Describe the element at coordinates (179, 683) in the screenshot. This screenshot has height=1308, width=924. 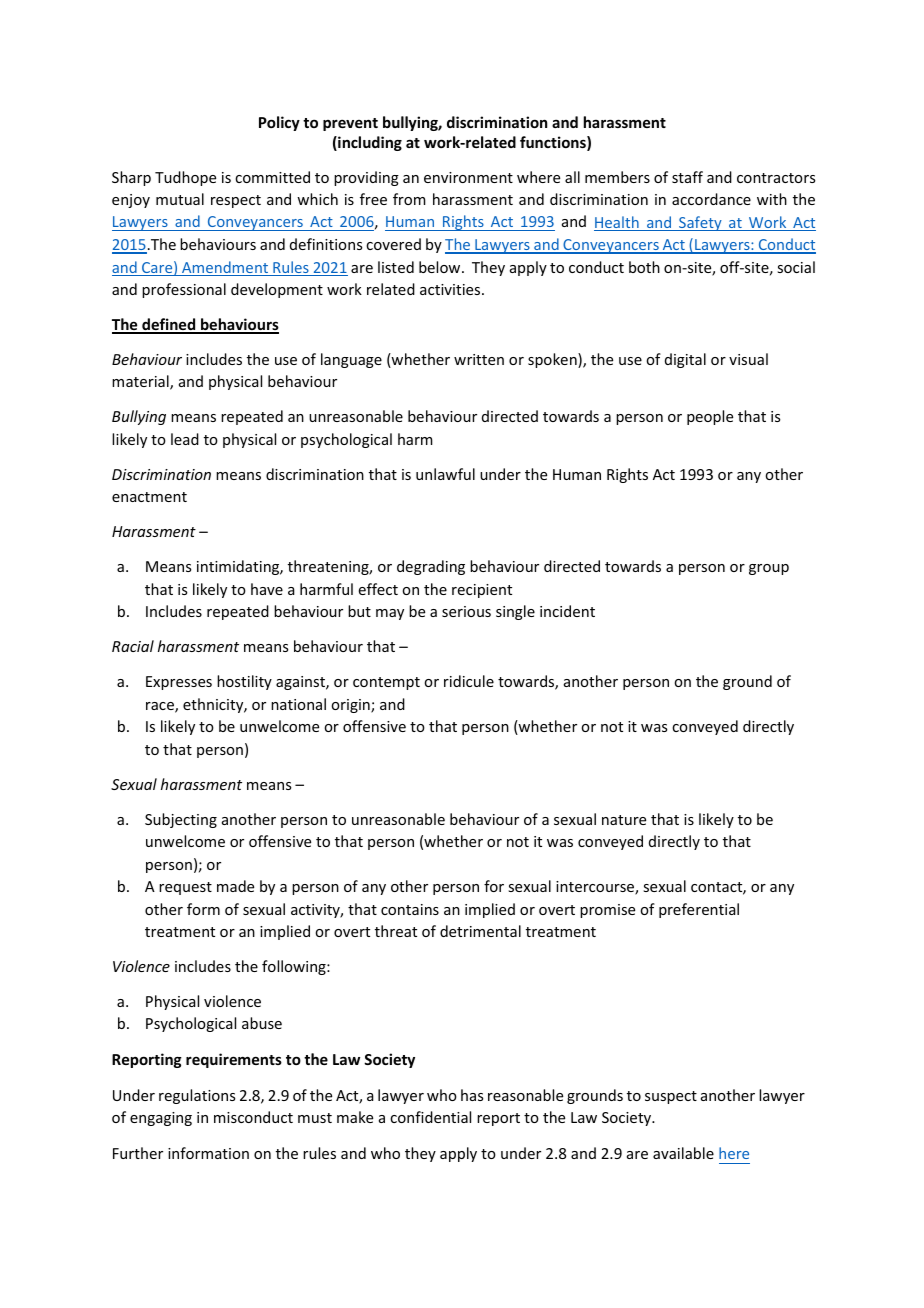
I see `Expresses` at that location.
